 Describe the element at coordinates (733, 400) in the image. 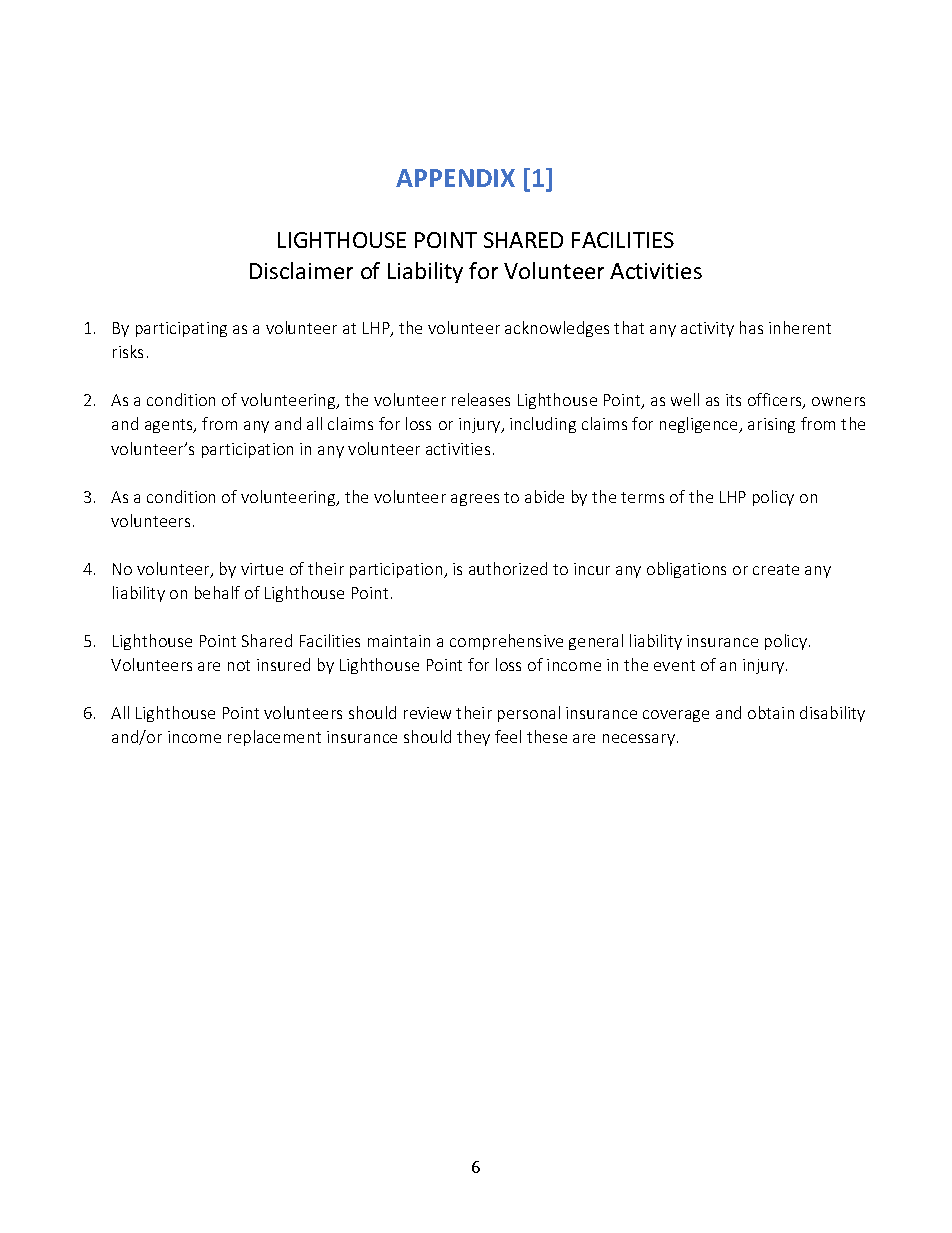

I see `its` at that location.
